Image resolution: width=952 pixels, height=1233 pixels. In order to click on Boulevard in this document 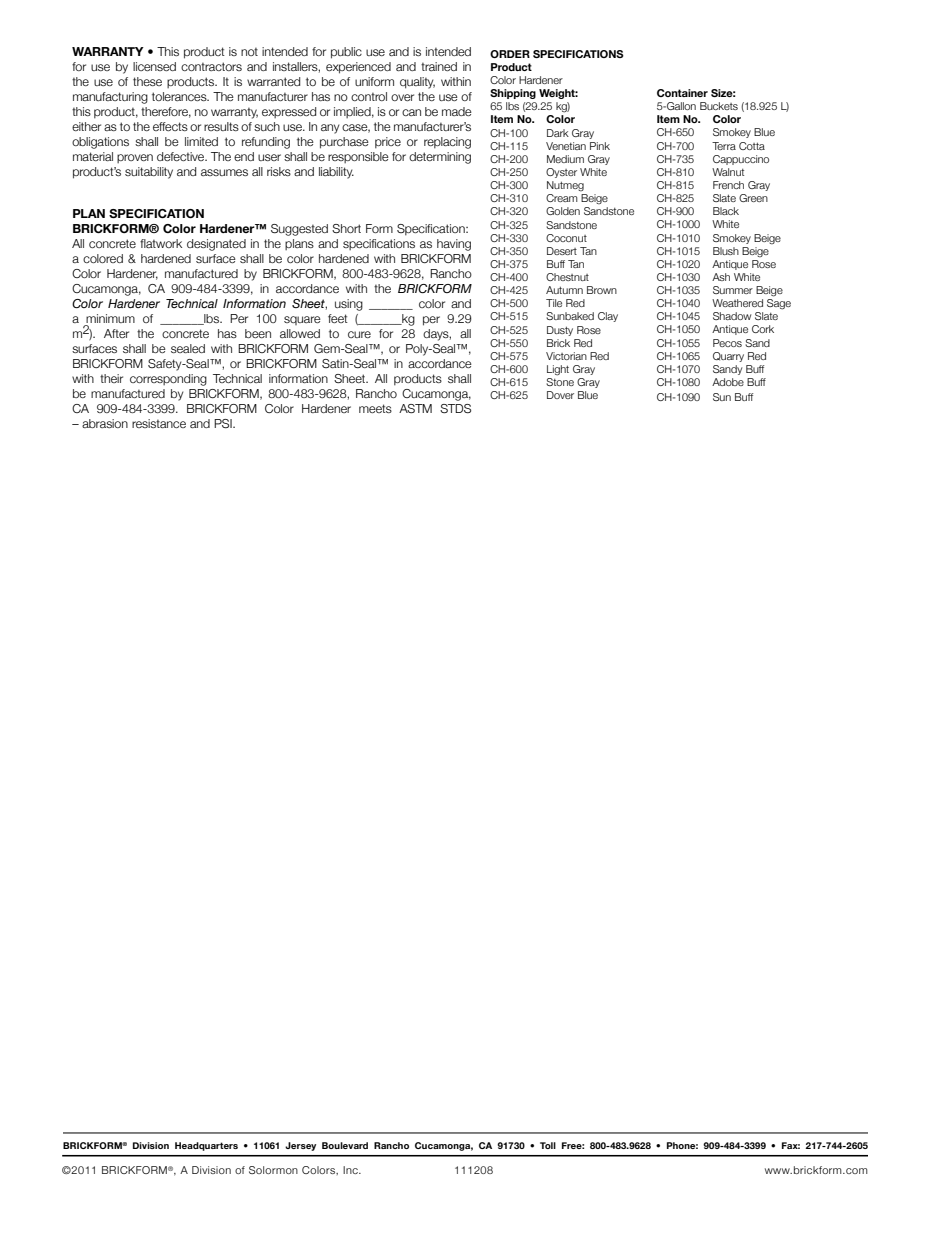, I will do `click(345, 1145)`.
